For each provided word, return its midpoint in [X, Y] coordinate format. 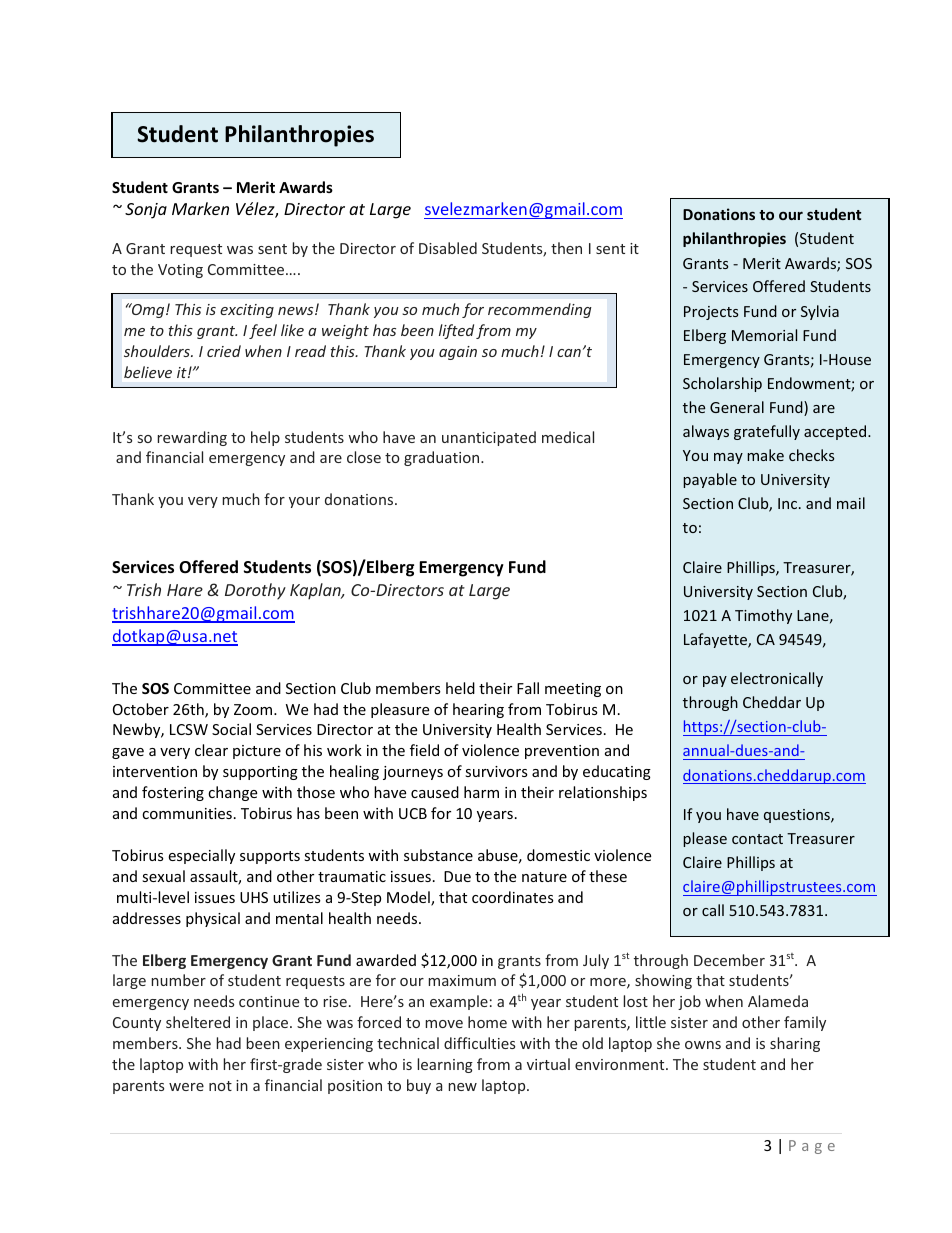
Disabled [448, 248]
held [460, 688]
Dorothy [255, 591]
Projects [711, 313]
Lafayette [716, 640]
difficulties [479, 1043]
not [220, 1086]
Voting [180, 271]
